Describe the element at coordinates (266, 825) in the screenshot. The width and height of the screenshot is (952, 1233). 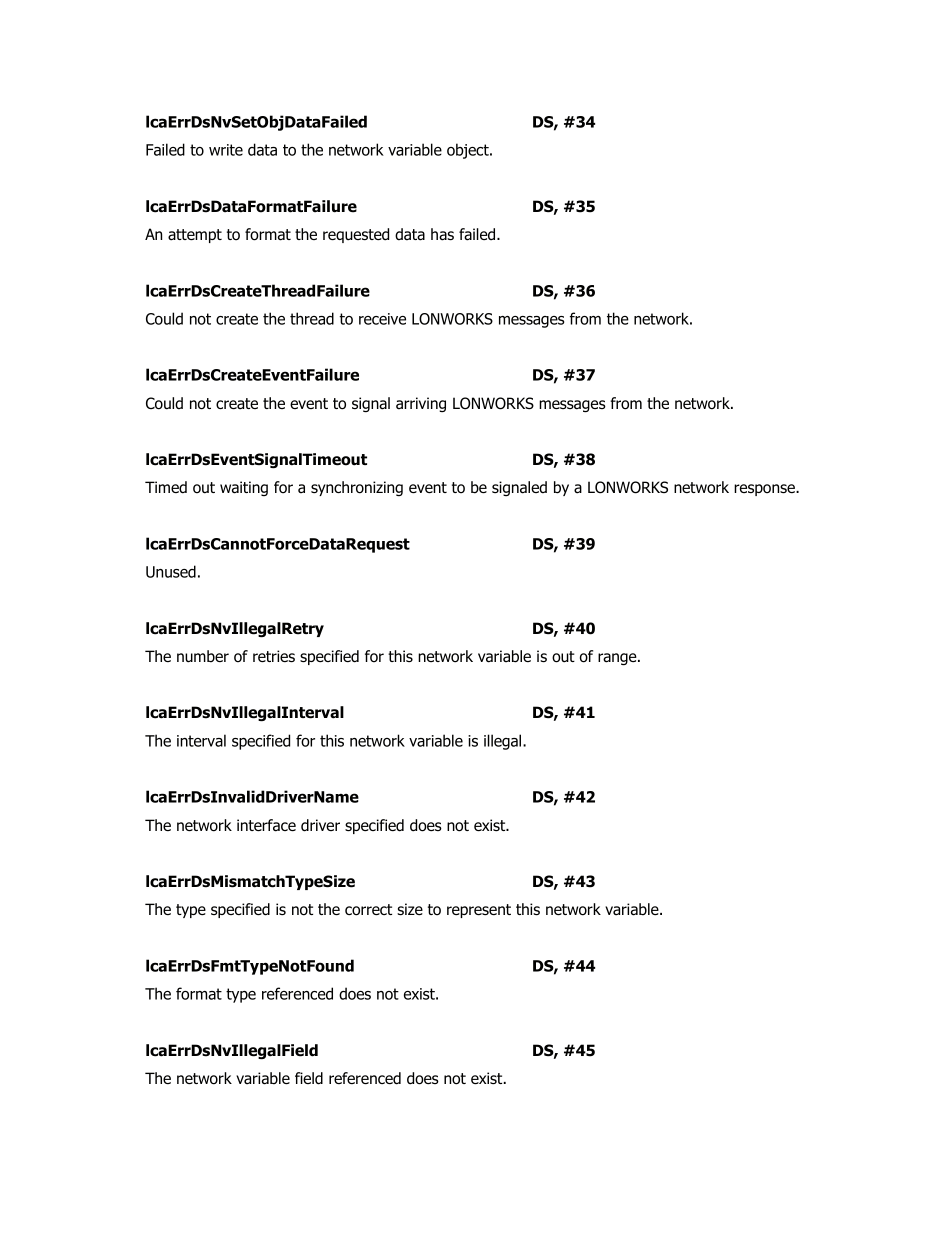
I see `interface` at that location.
